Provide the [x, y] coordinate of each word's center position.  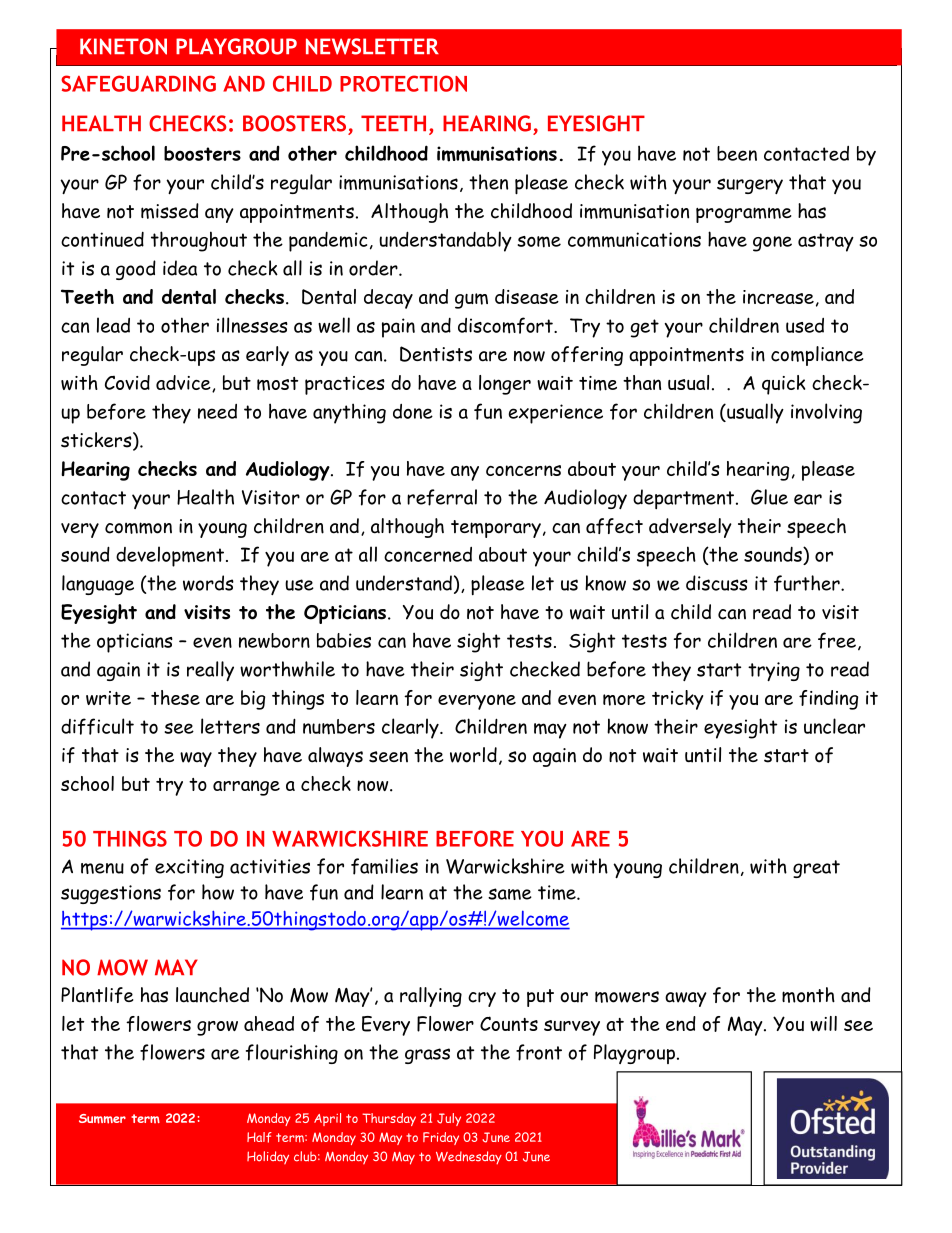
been [737, 153]
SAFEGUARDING [138, 83]
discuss [717, 583]
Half [259, 1137]
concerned [428, 554]
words [208, 583]
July [449, 1119]
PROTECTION [403, 83]
